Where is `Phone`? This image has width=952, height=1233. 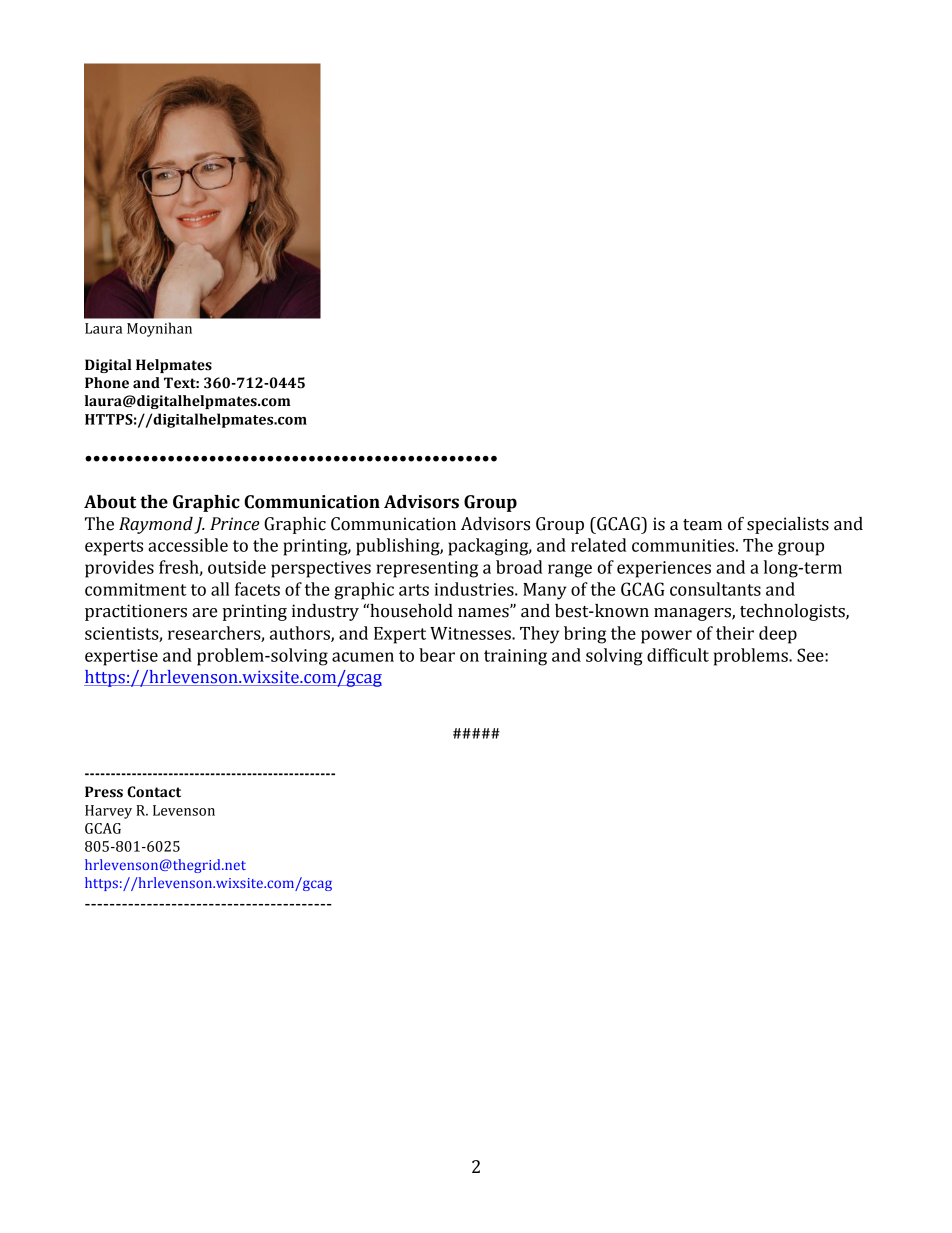 Phone is located at coordinates (107, 383).
